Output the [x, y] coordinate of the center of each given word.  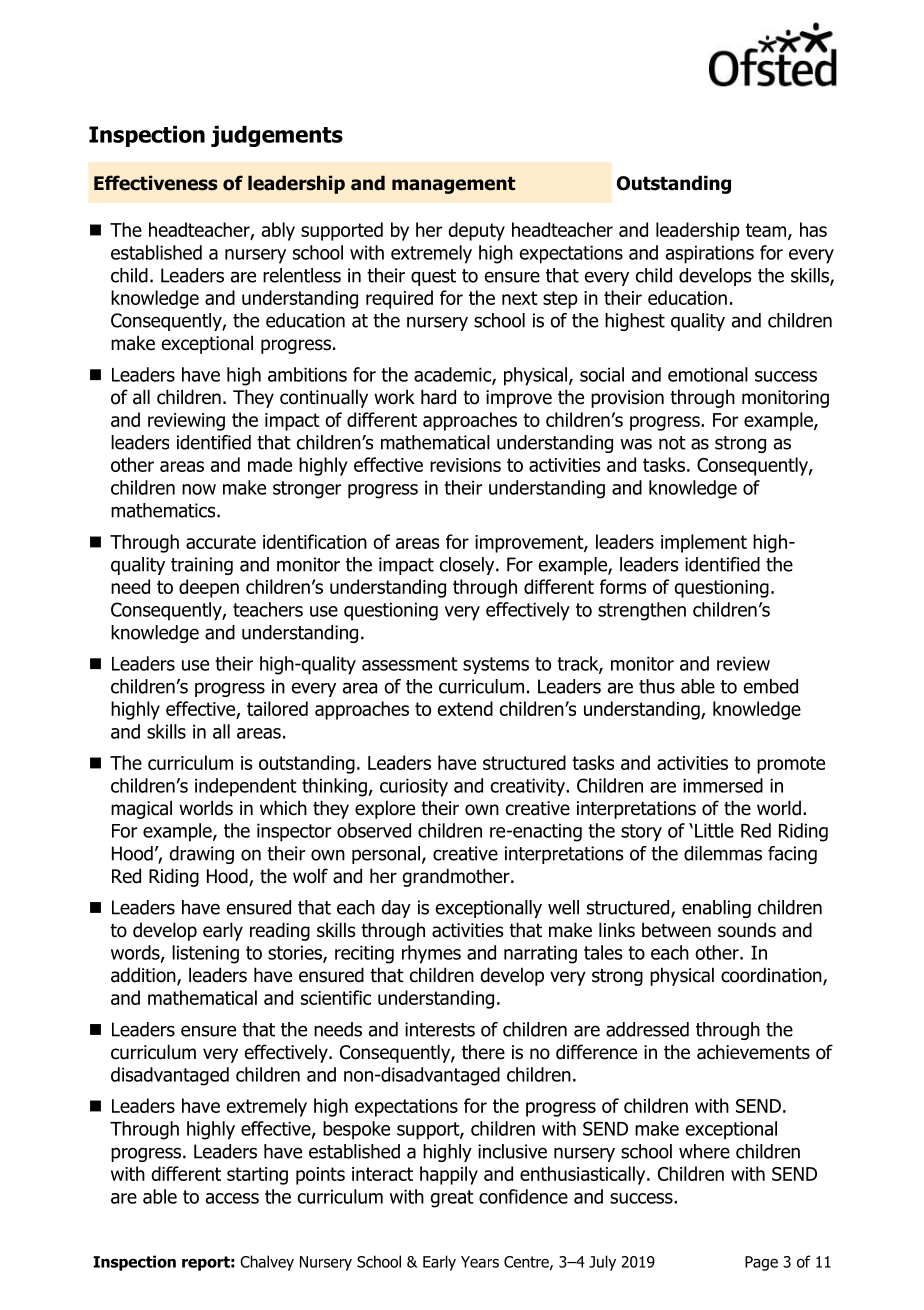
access [232, 1198]
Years [480, 1262]
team [766, 230]
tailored [277, 708]
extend [465, 708]
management [453, 185]
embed [771, 686]
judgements [277, 136]
